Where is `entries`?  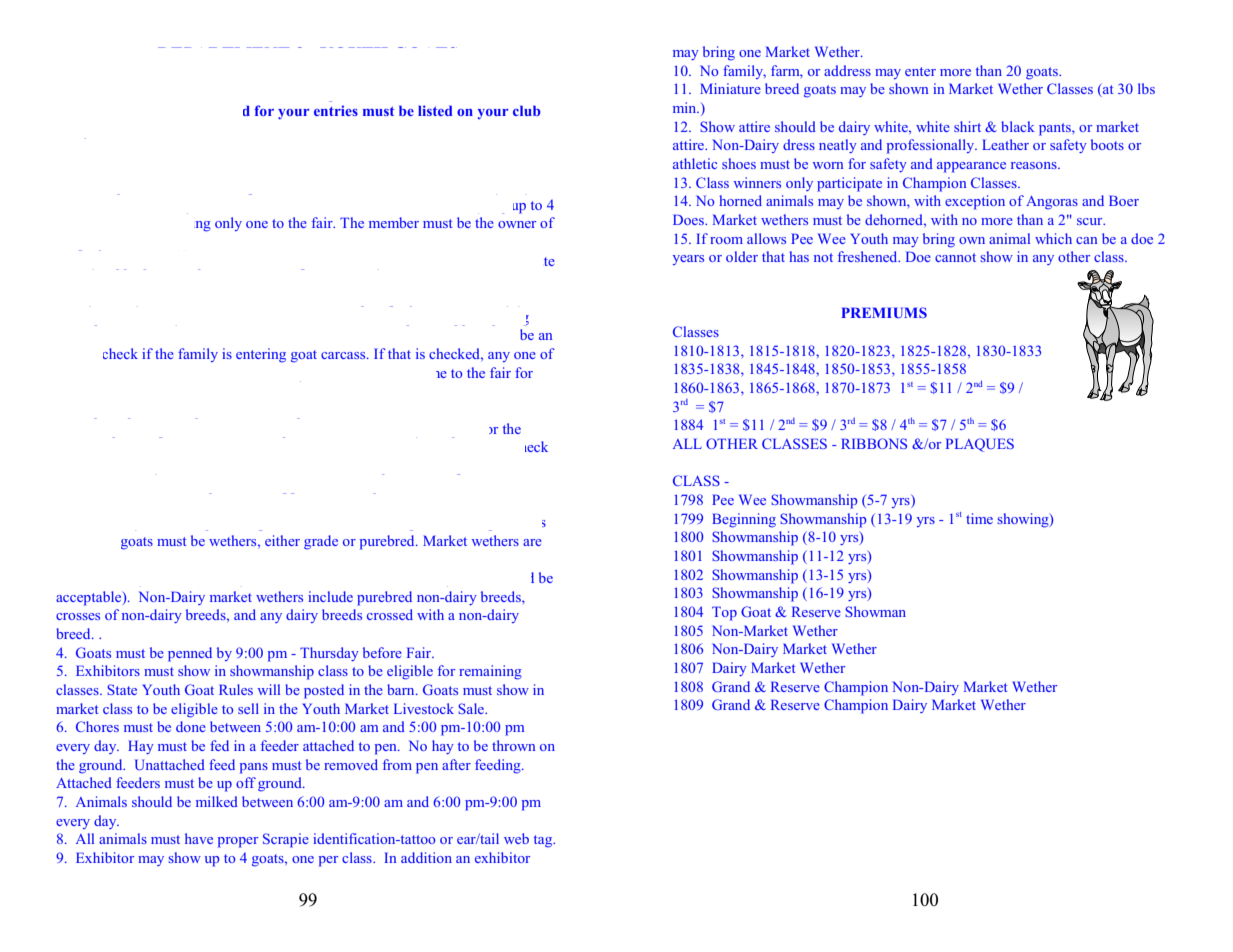
entries is located at coordinates (336, 110).
